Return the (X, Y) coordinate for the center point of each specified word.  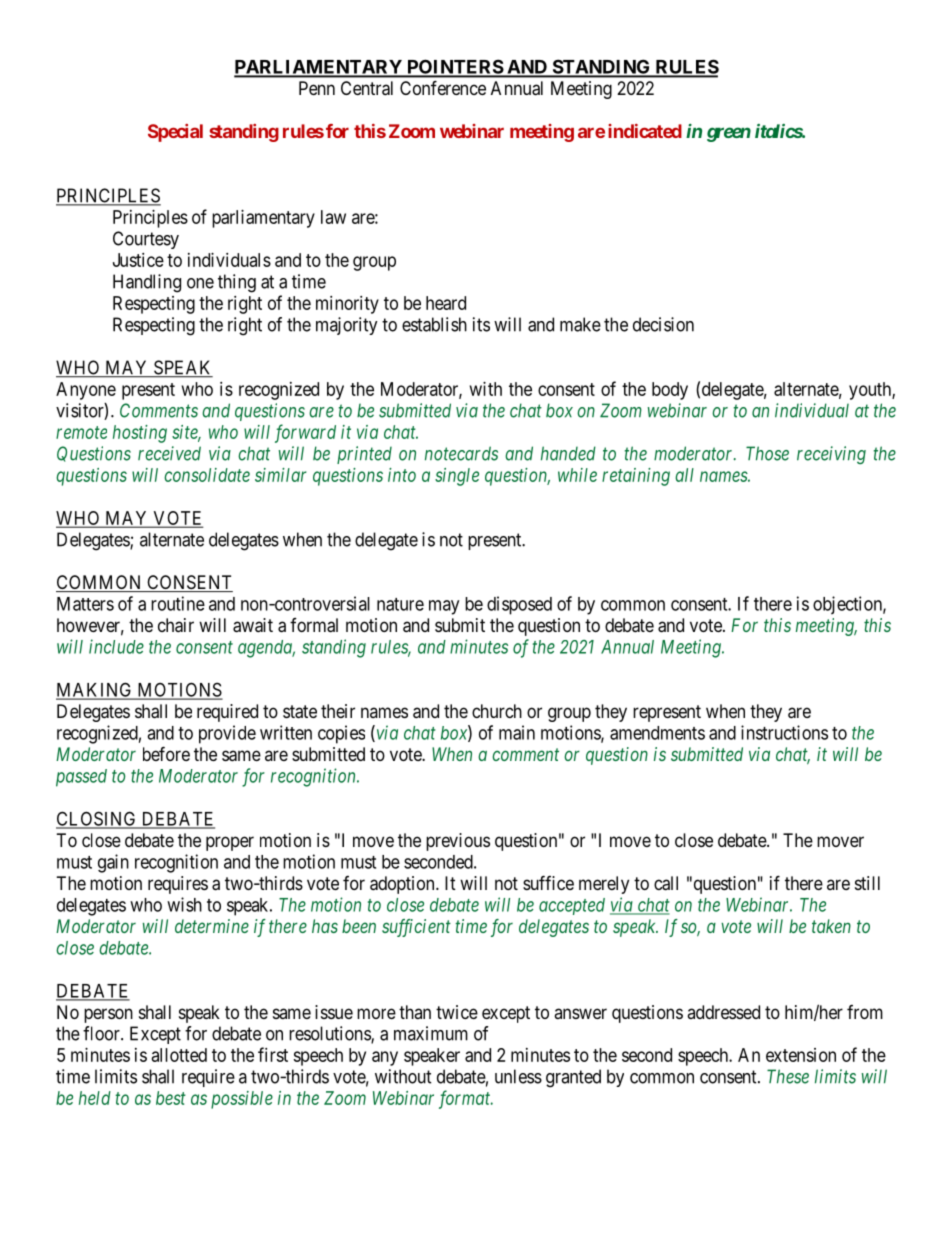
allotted (179, 1055)
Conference (443, 87)
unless (518, 1076)
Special (175, 133)
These (788, 1076)
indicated (645, 131)
